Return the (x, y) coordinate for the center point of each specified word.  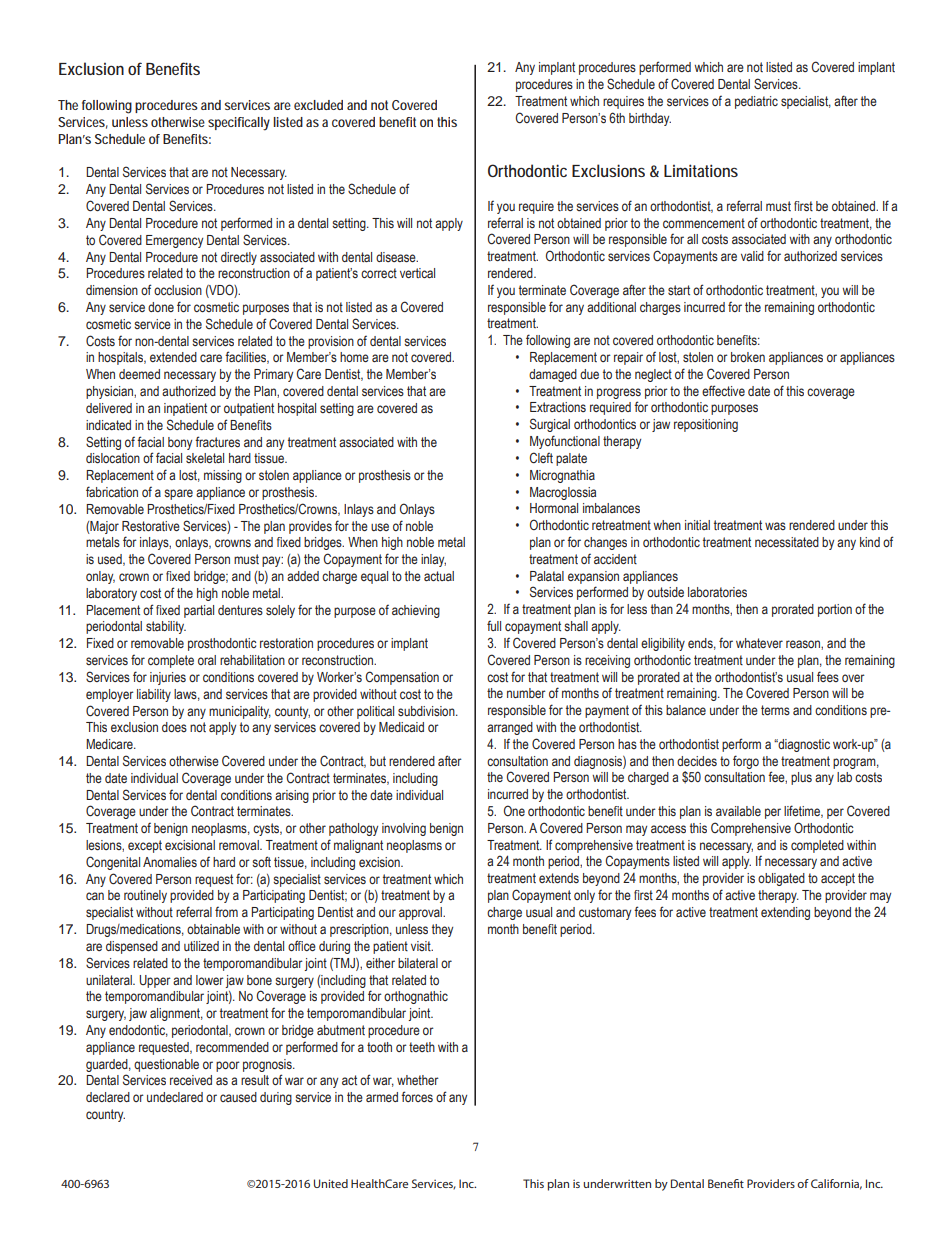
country (105, 1115)
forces (417, 1096)
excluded (318, 105)
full (494, 626)
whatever (759, 643)
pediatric (756, 102)
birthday (650, 119)
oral (207, 660)
